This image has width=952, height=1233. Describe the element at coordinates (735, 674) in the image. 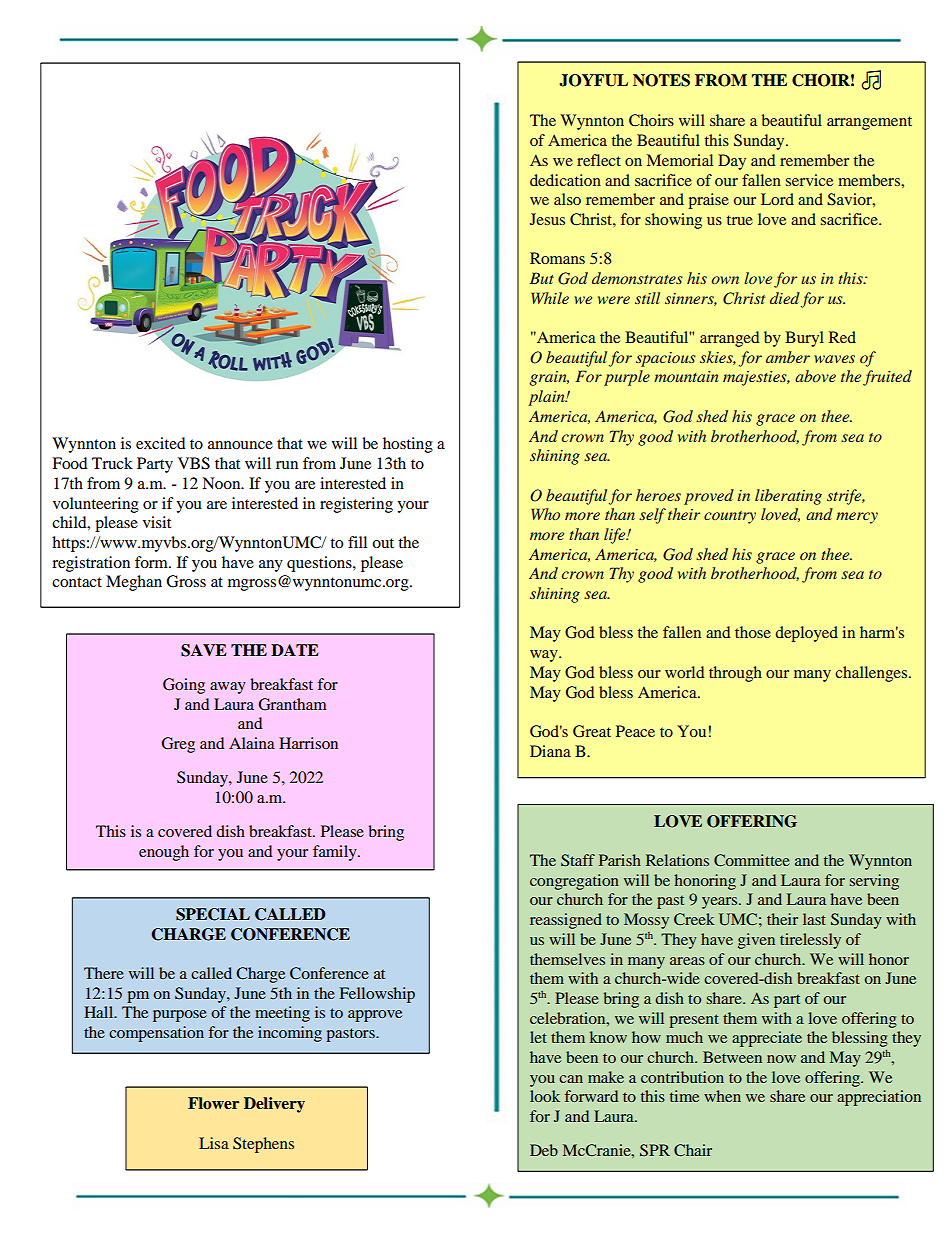

I see `through` at that location.
